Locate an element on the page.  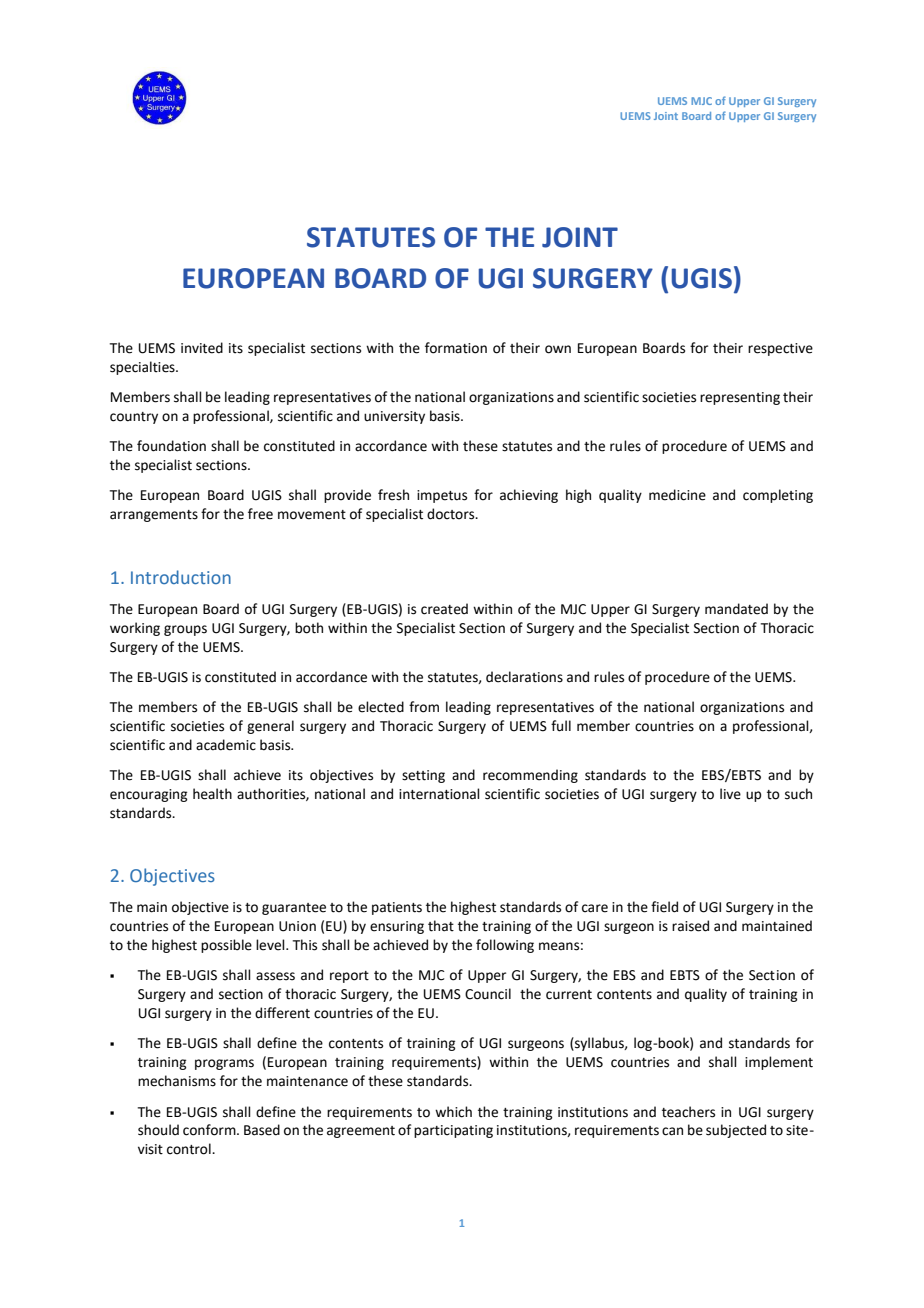
conform is located at coordinates (210, 1130).
